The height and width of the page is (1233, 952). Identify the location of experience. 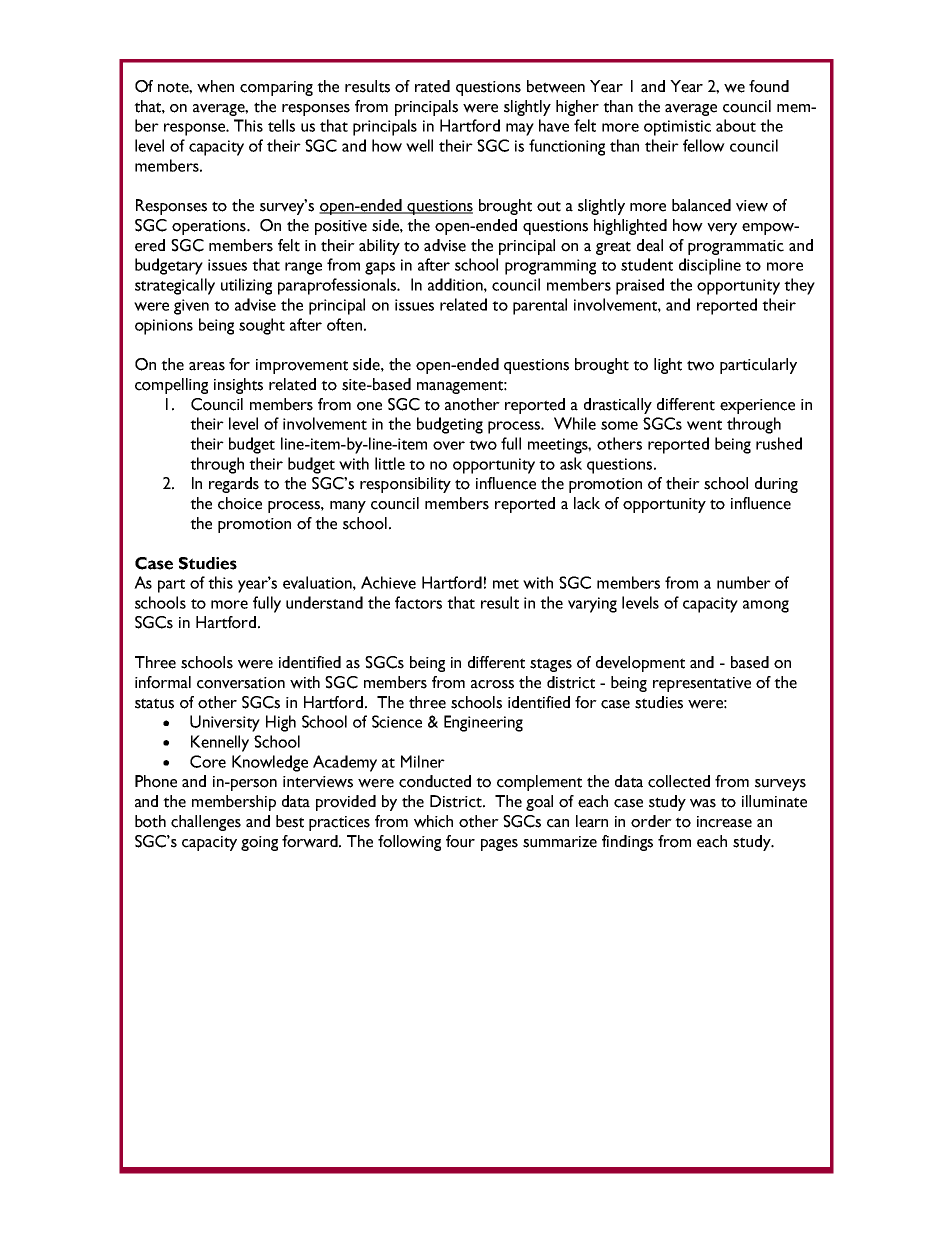
(757, 406).
